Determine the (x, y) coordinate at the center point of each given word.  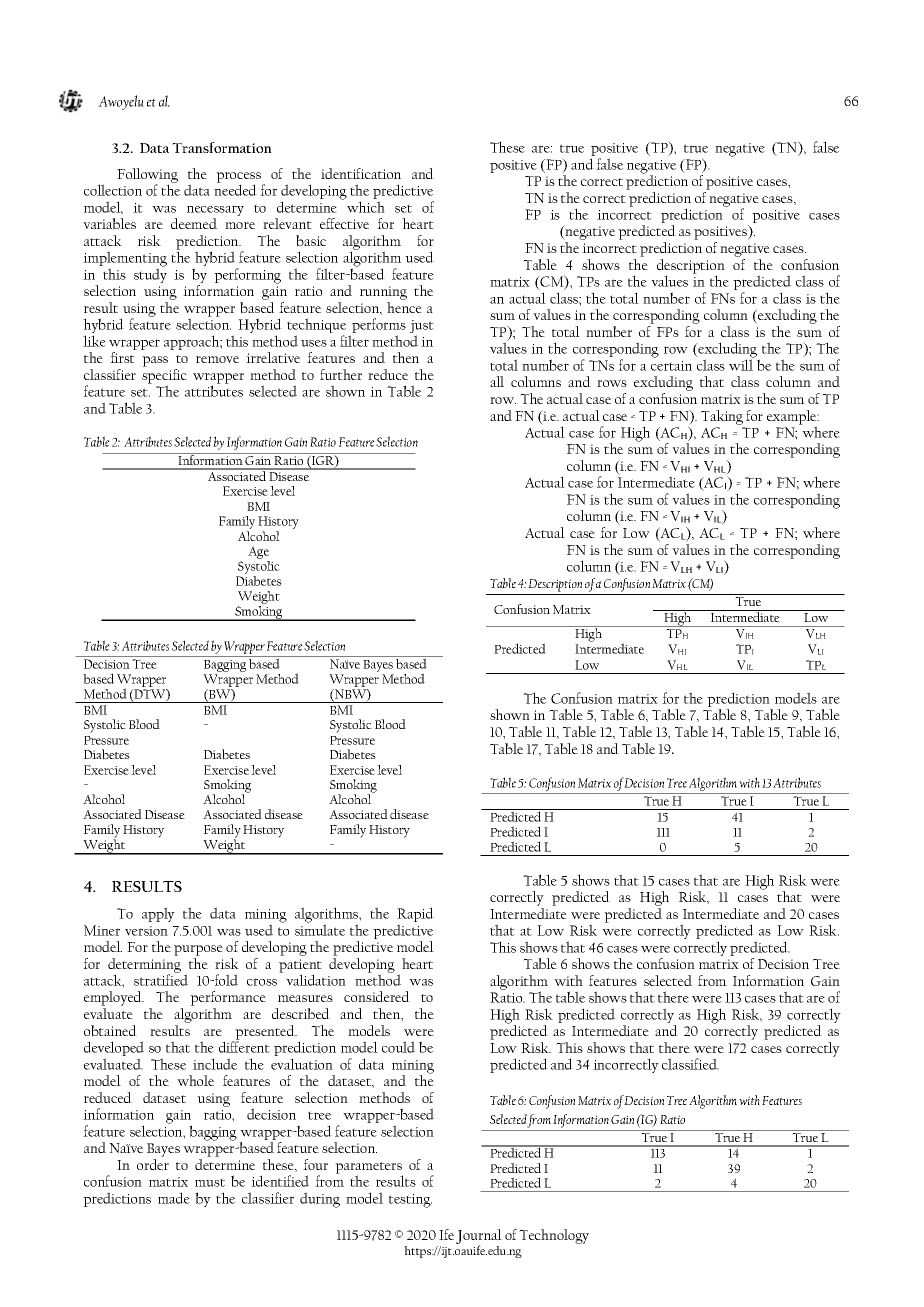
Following (147, 176)
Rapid (415, 916)
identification (361, 173)
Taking (722, 417)
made (174, 1198)
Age (259, 554)
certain (671, 366)
